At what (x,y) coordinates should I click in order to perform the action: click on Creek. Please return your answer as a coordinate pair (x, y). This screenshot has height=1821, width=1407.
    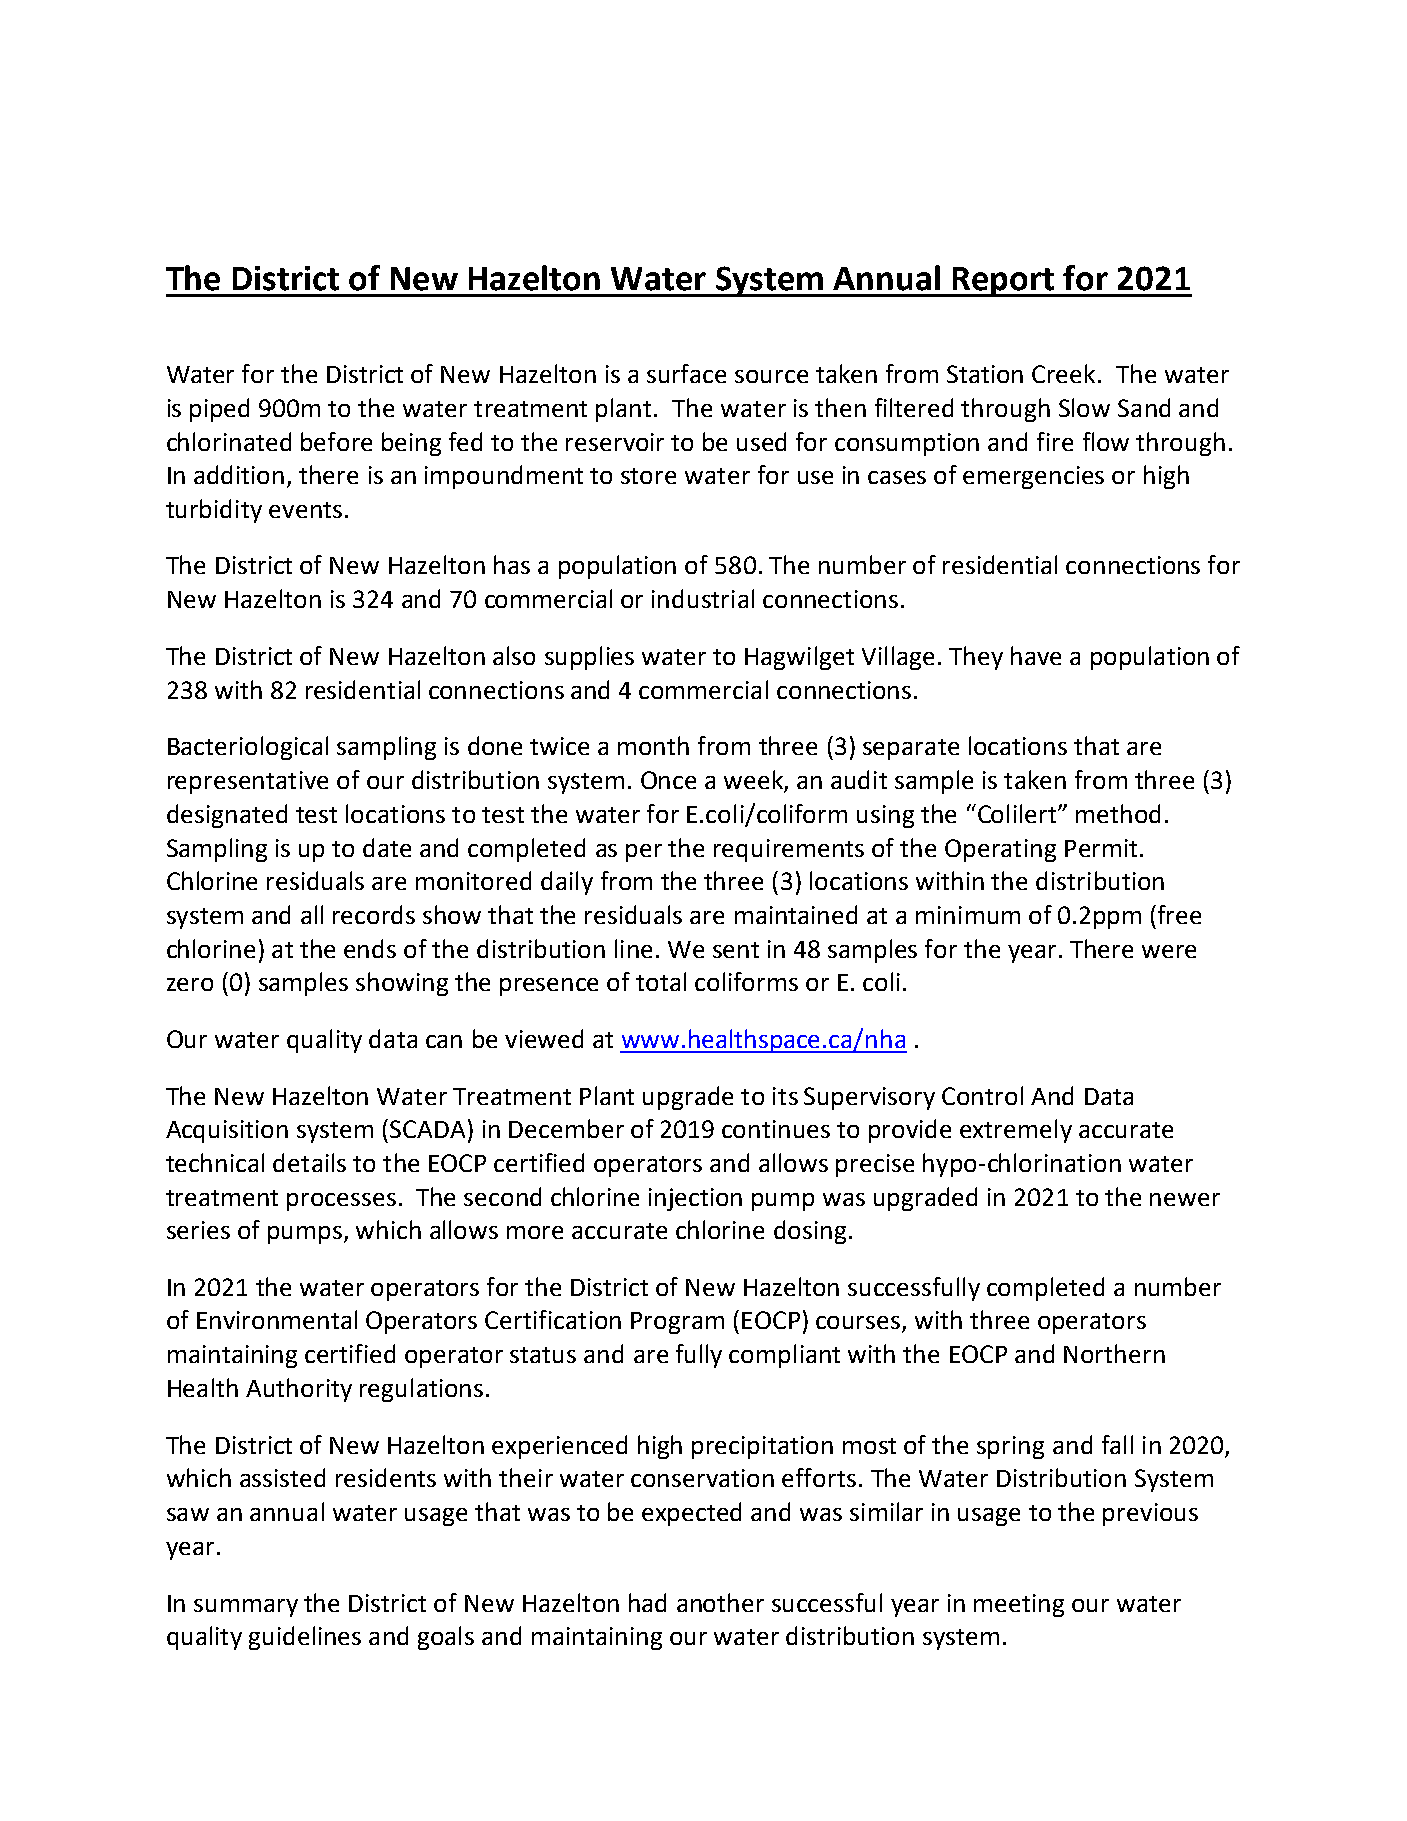
    Looking at the image, I should click on (1063, 373).
